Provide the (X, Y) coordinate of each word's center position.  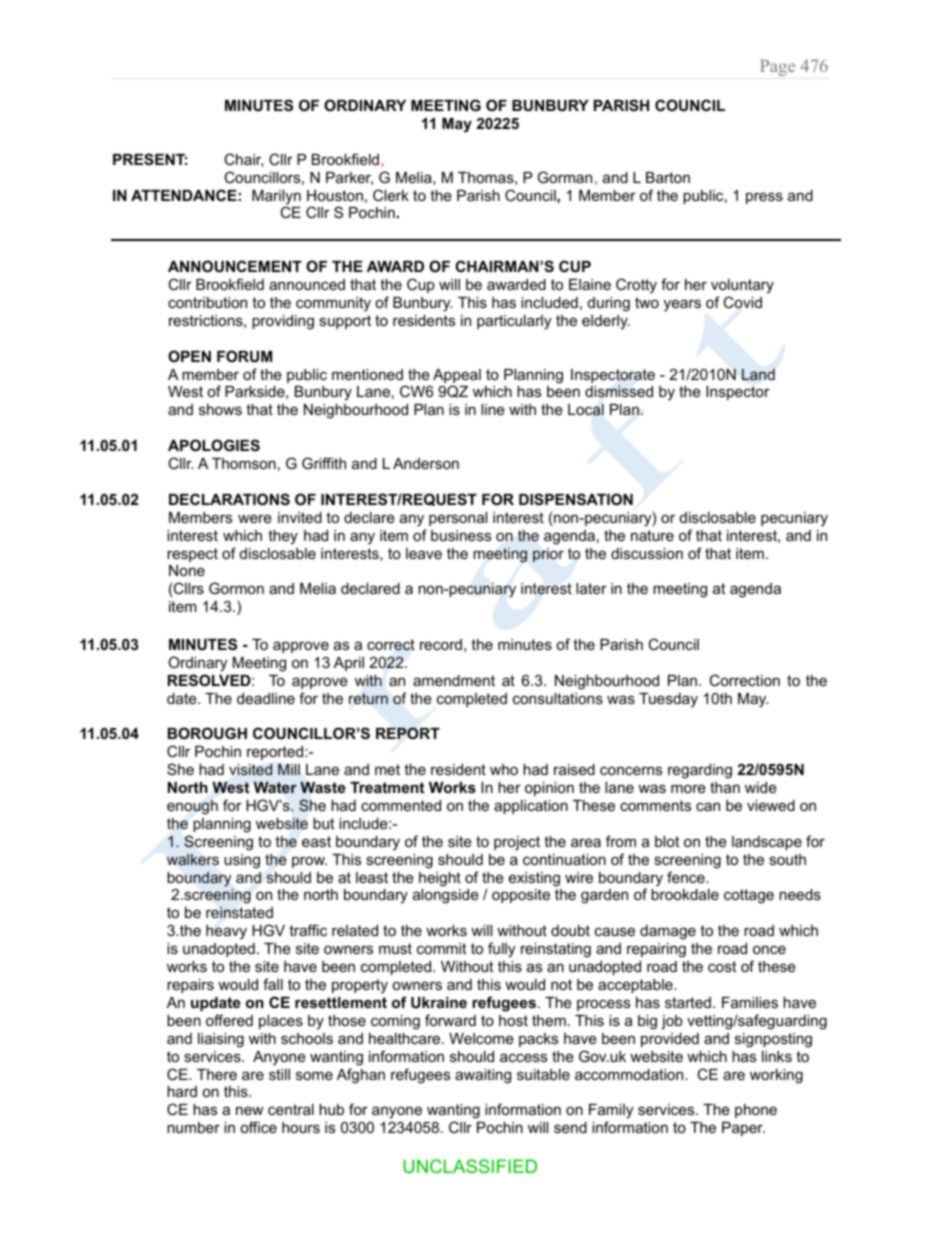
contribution (207, 302)
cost (722, 966)
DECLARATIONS (229, 499)
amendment (454, 680)
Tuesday (668, 700)
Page (777, 67)
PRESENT (150, 159)
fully (501, 950)
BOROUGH (207, 733)
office (258, 1127)
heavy (226, 932)
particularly (514, 322)
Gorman (565, 177)
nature (652, 535)
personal (458, 519)
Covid (742, 302)
